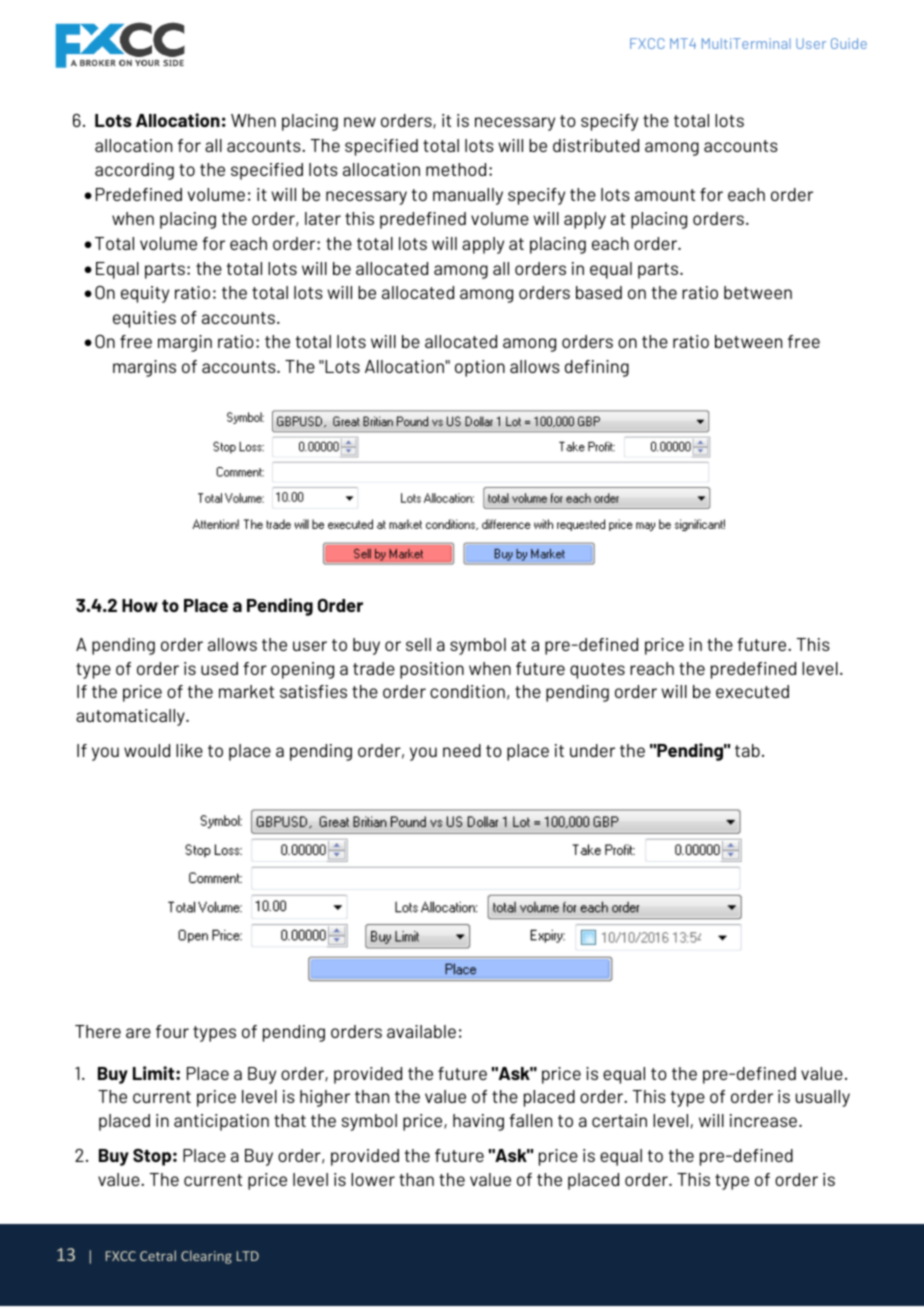 Image resolution: width=924 pixels, height=1308 pixels. What do you see at coordinates (823, 1098) in the screenshot?
I see `usually` at bounding box center [823, 1098].
